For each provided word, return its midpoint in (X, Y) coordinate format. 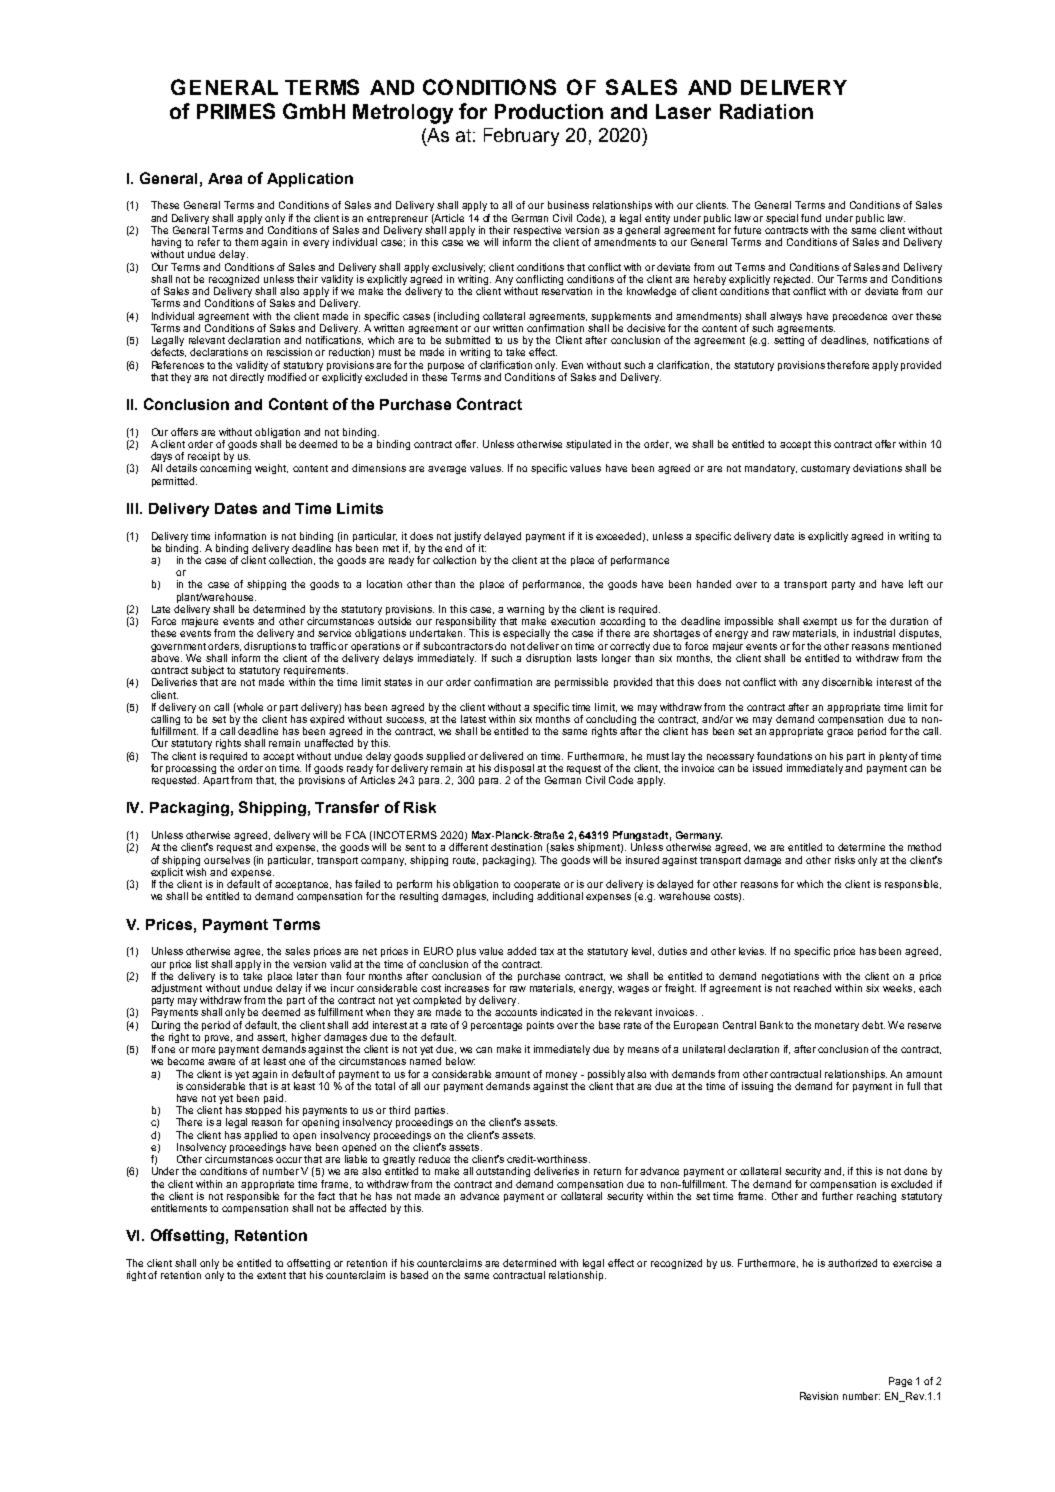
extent (271, 1275)
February (521, 137)
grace (840, 733)
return (607, 1171)
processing (191, 770)
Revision (819, 1396)
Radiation (766, 111)
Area (225, 178)
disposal (514, 770)
